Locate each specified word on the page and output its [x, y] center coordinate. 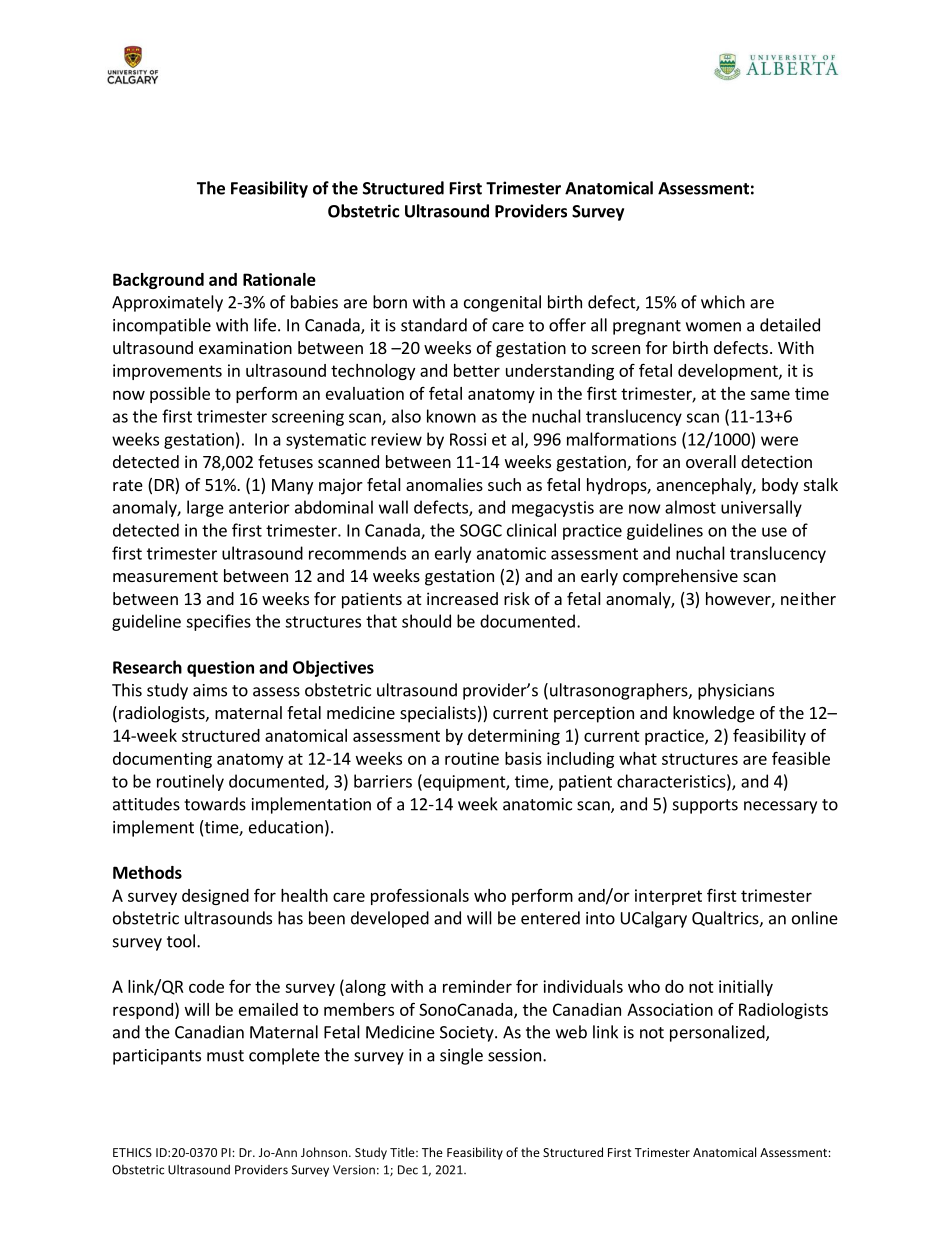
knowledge [714, 714]
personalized [718, 1033]
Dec [408, 1170]
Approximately [167, 303]
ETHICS [132, 1152]
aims [210, 690]
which [723, 302]
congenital [502, 303]
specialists [438, 714]
